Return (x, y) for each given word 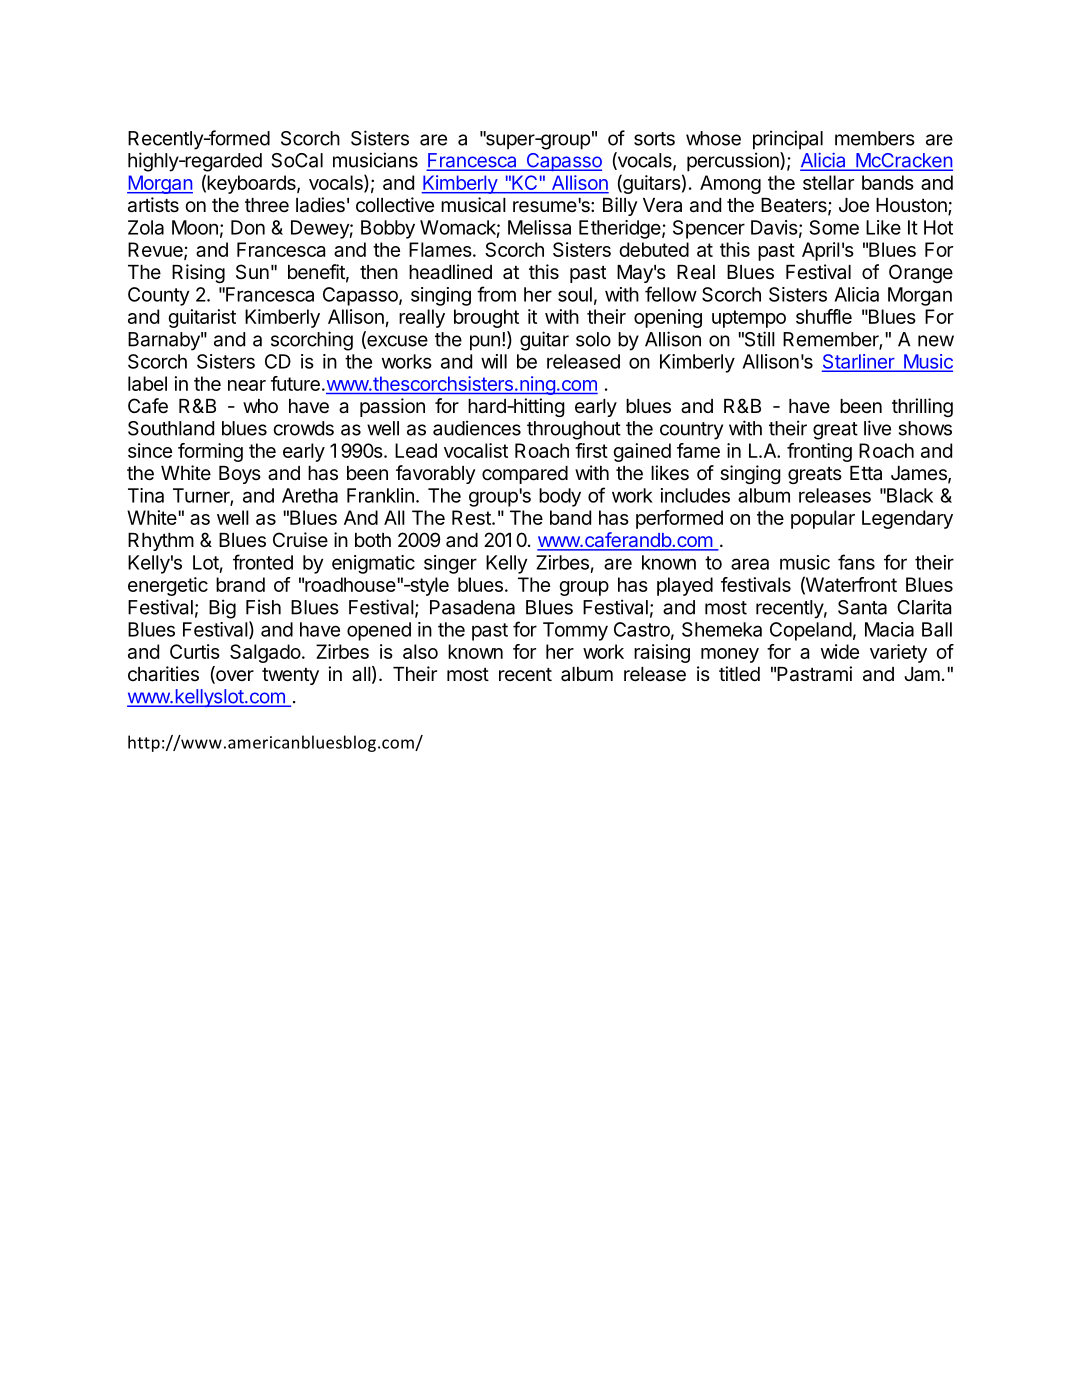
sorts (654, 139)
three (267, 205)
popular (823, 519)
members (875, 138)
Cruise (300, 540)
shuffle (824, 316)
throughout (574, 430)
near (247, 385)
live (877, 428)
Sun (252, 271)
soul (575, 294)
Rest (472, 517)
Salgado (265, 653)
